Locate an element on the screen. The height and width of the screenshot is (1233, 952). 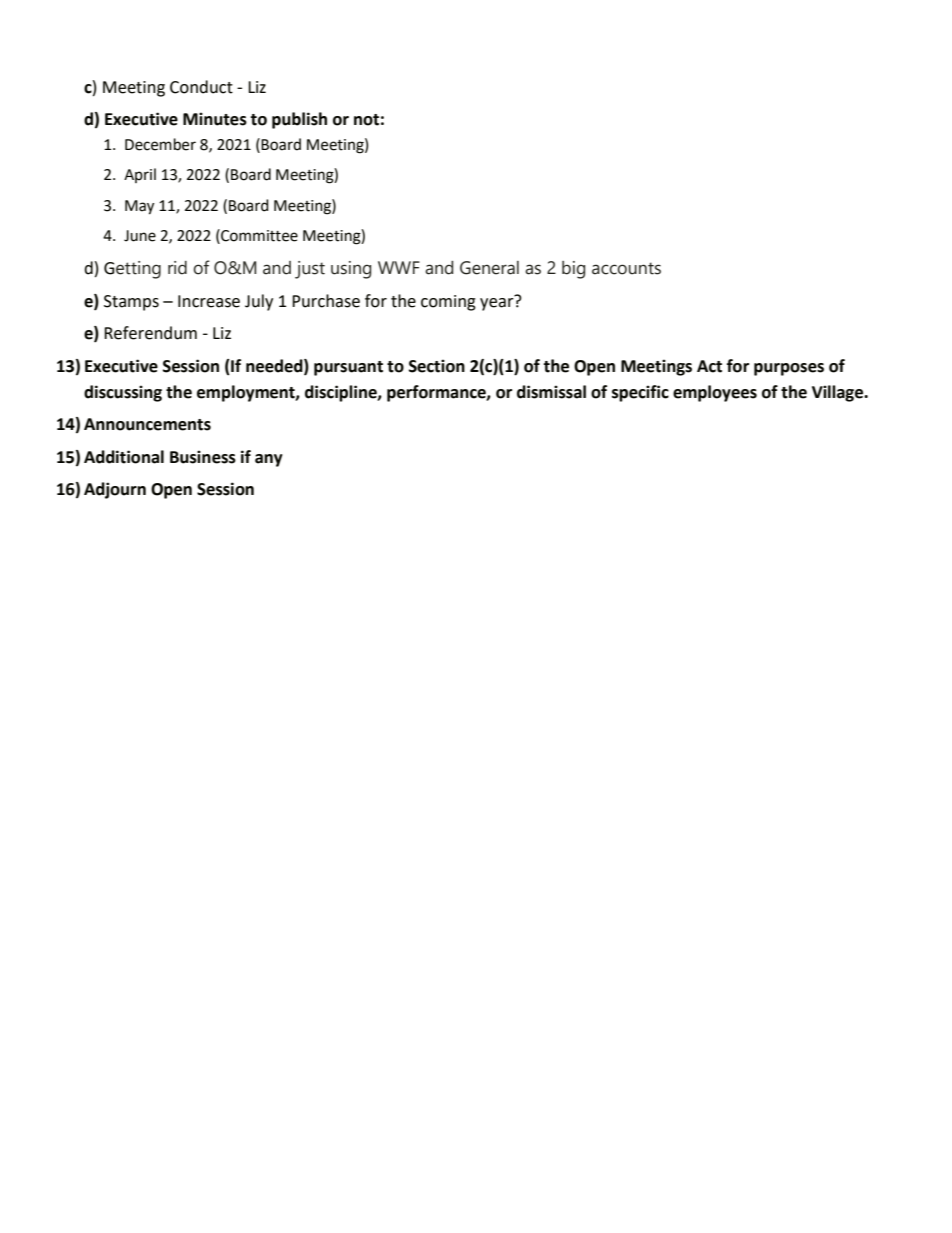
Conduct is located at coordinates (201, 87).
